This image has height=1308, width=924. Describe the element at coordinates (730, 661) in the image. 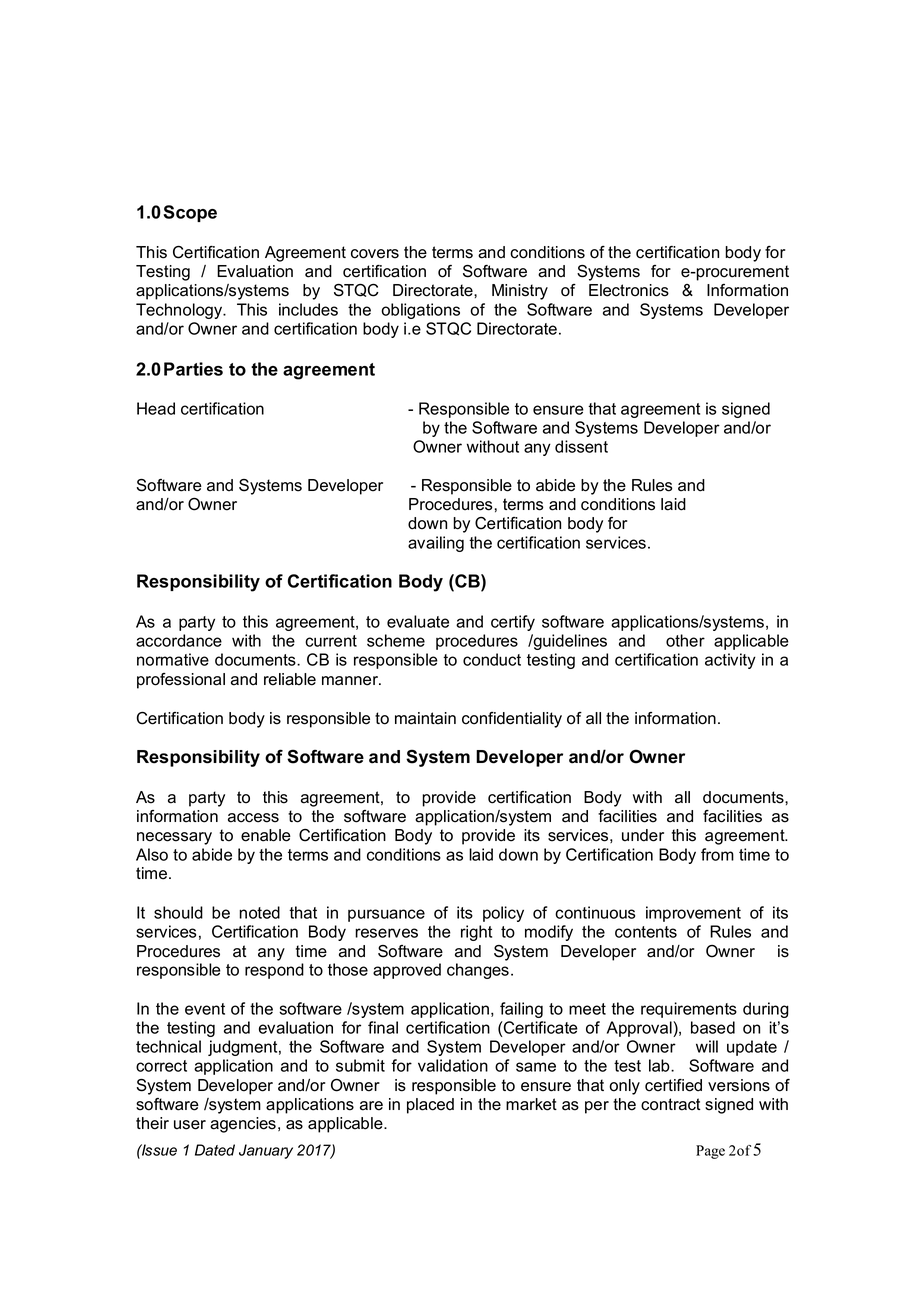

I see `activity` at that location.
